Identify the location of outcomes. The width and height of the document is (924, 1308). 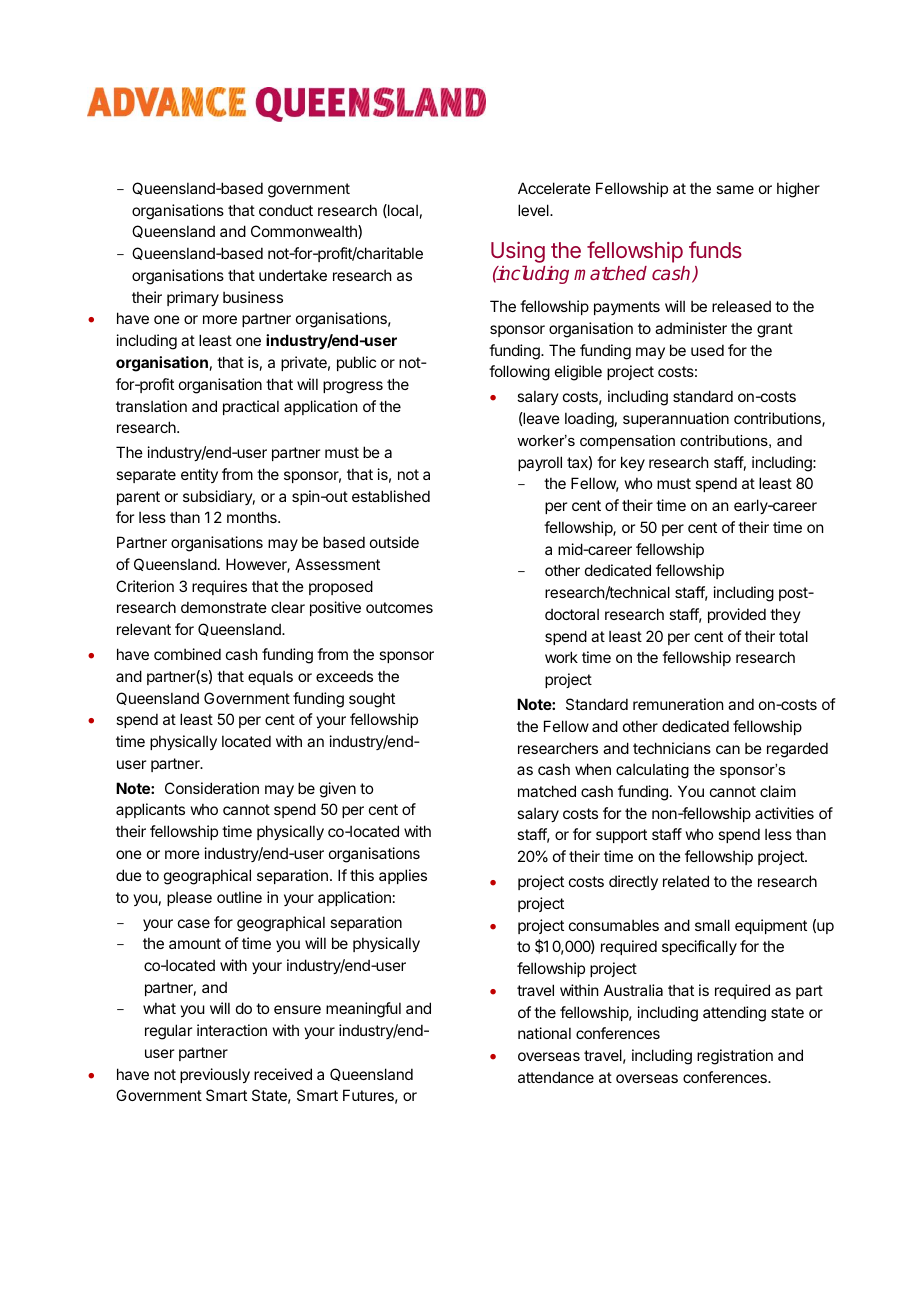
(399, 607).
